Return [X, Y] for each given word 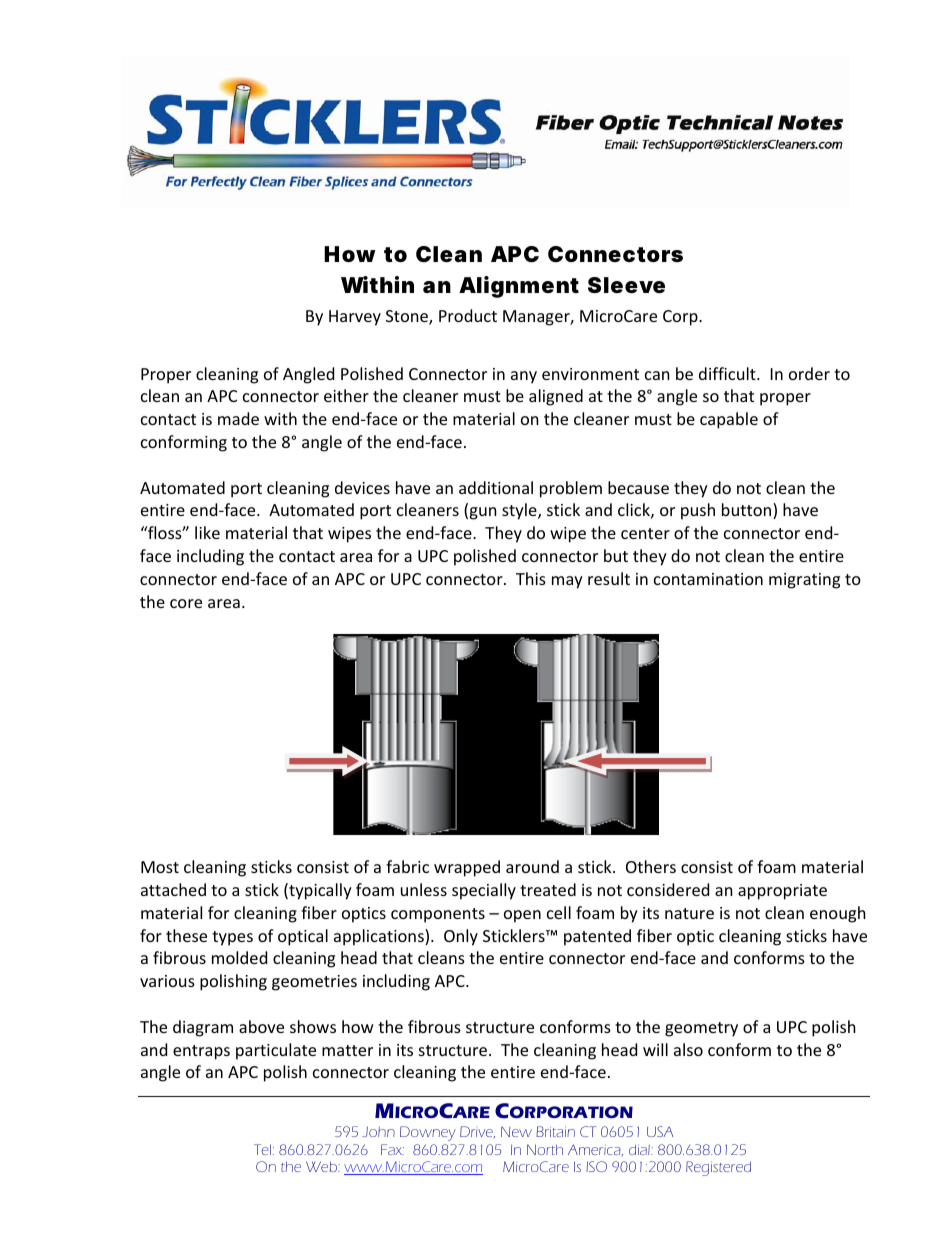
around [532, 866]
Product [468, 315]
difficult [728, 373]
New [516, 1131]
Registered [718, 1168]
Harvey [355, 318]
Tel [264, 1149]
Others [651, 866]
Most [160, 867]
